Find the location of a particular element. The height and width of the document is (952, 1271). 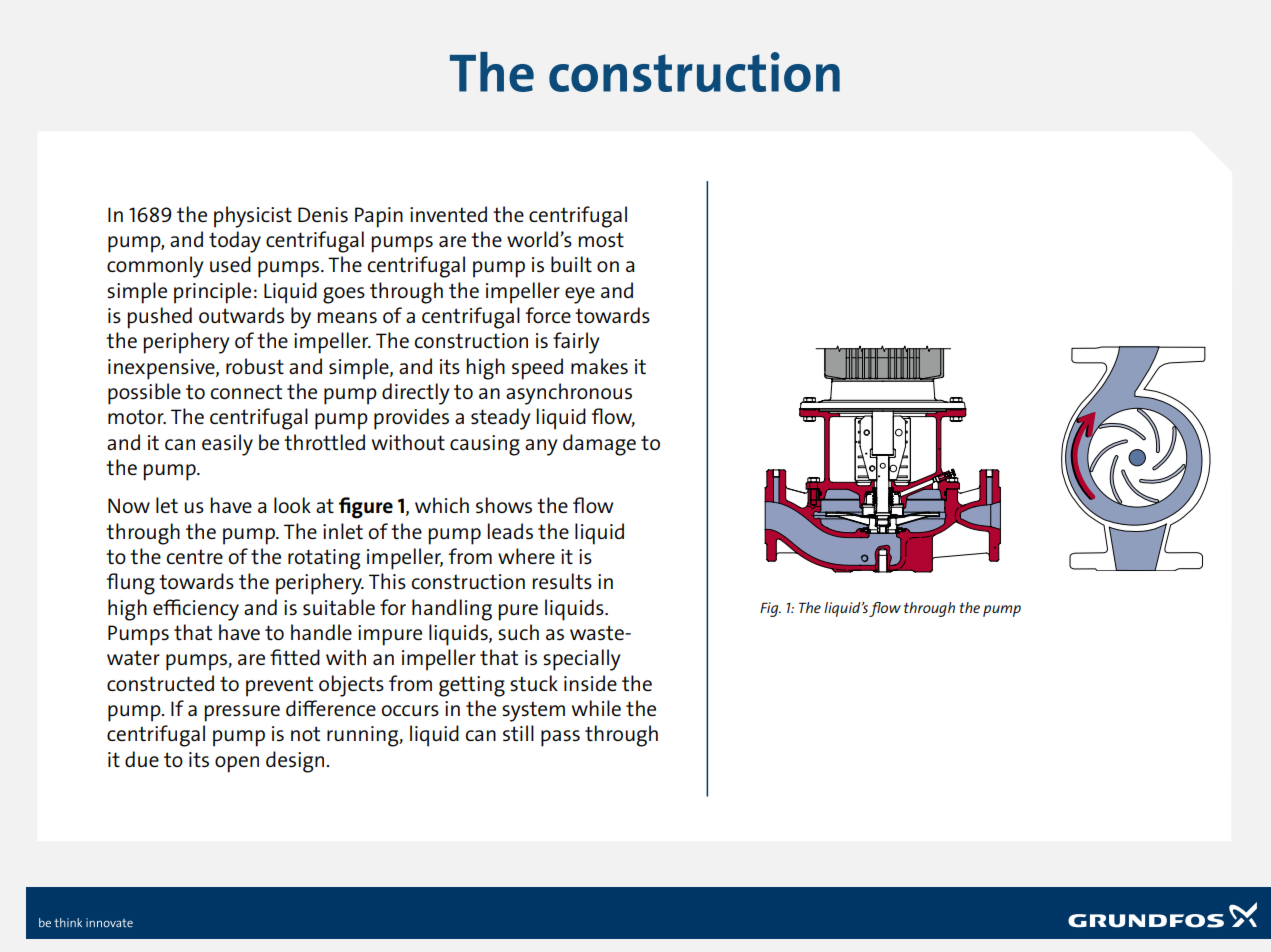

most is located at coordinates (601, 240).
